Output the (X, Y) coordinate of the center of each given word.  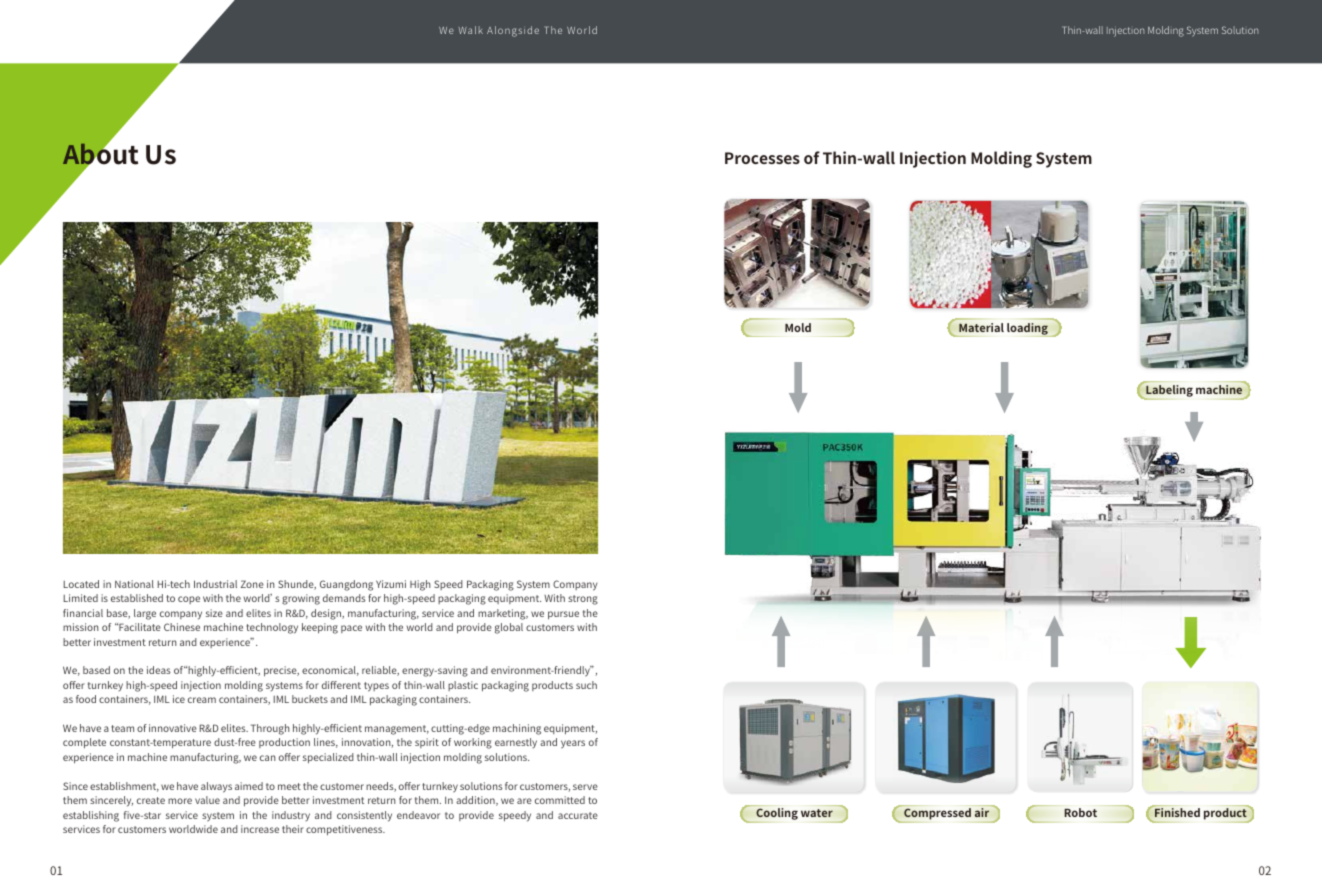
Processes (762, 158)
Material (981, 327)
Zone (252, 584)
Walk (470, 30)
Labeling (1168, 392)
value (207, 800)
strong (583, 600)
